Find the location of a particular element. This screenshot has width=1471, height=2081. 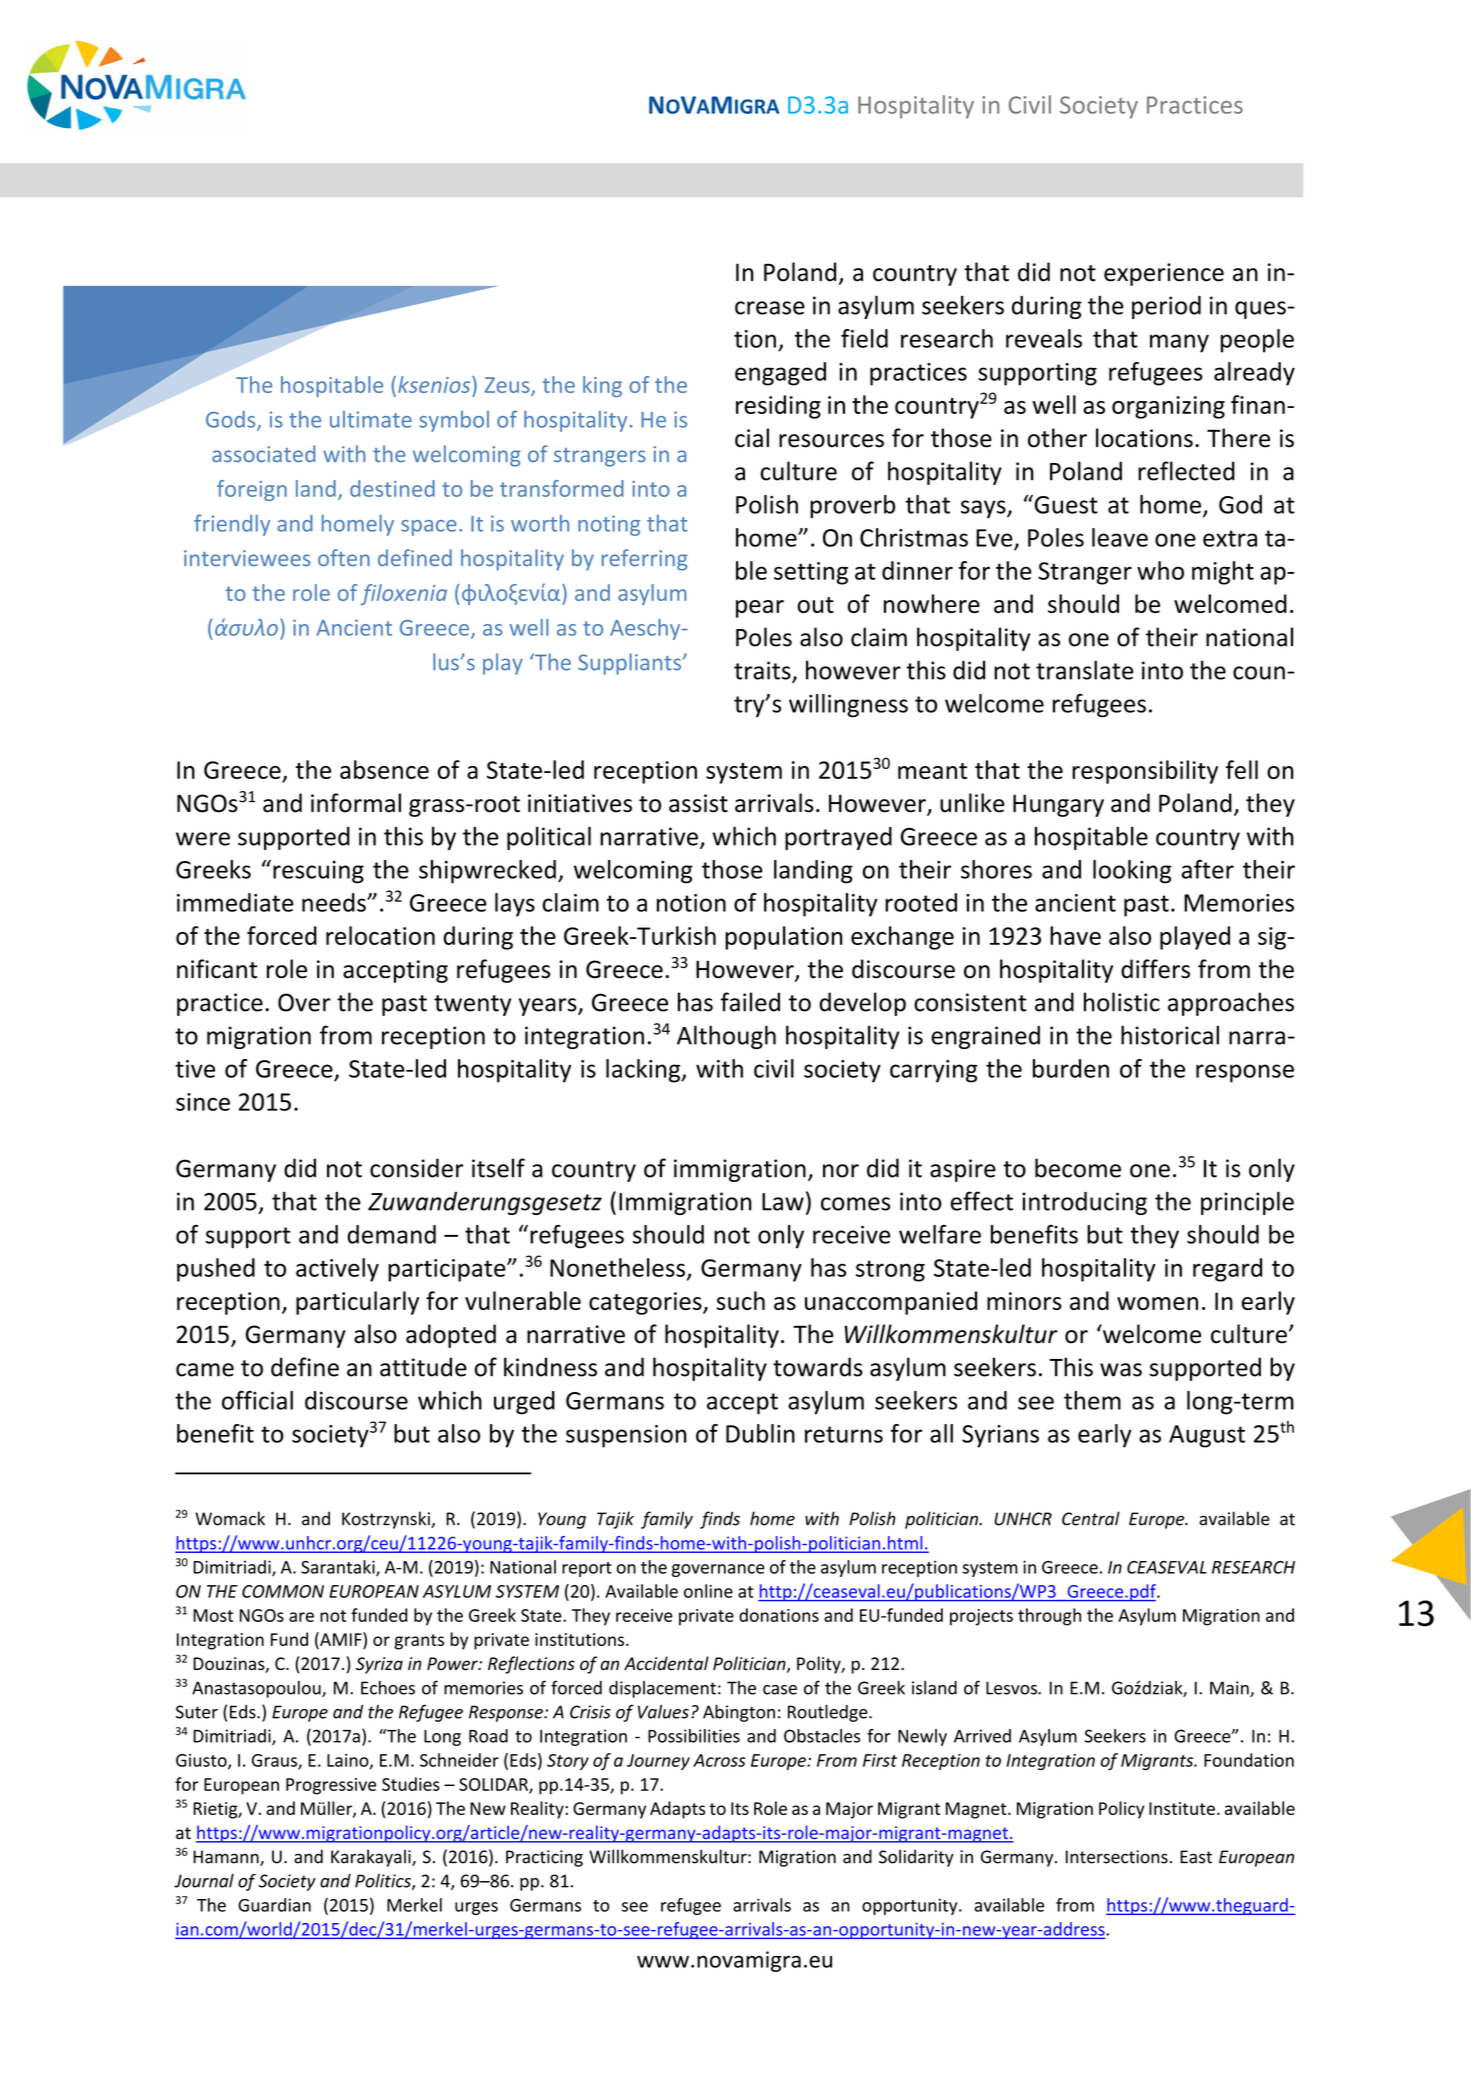

engaged is located at coordinates (780, 374).
